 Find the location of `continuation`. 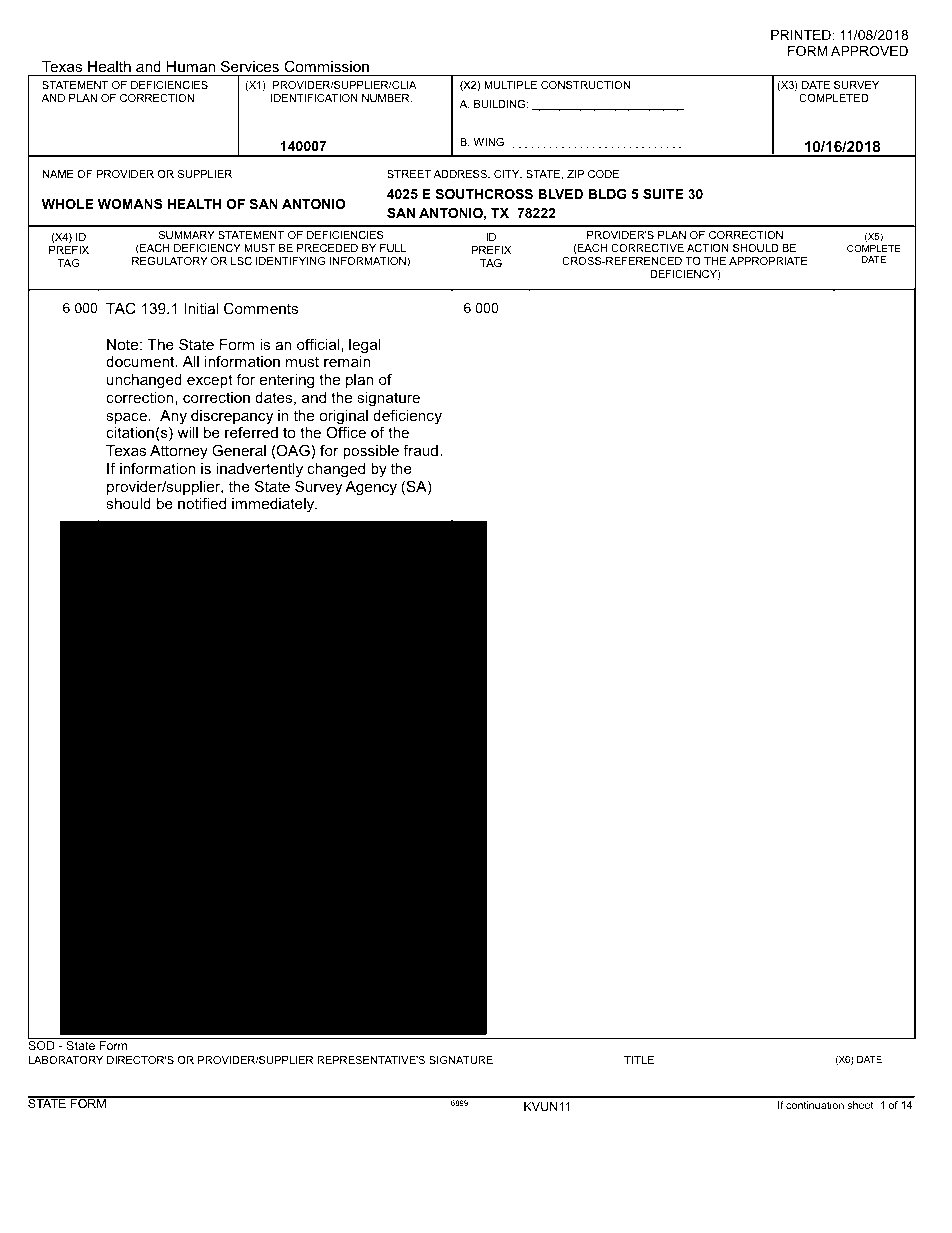

continuation is located at coordinates (815, 1105).
